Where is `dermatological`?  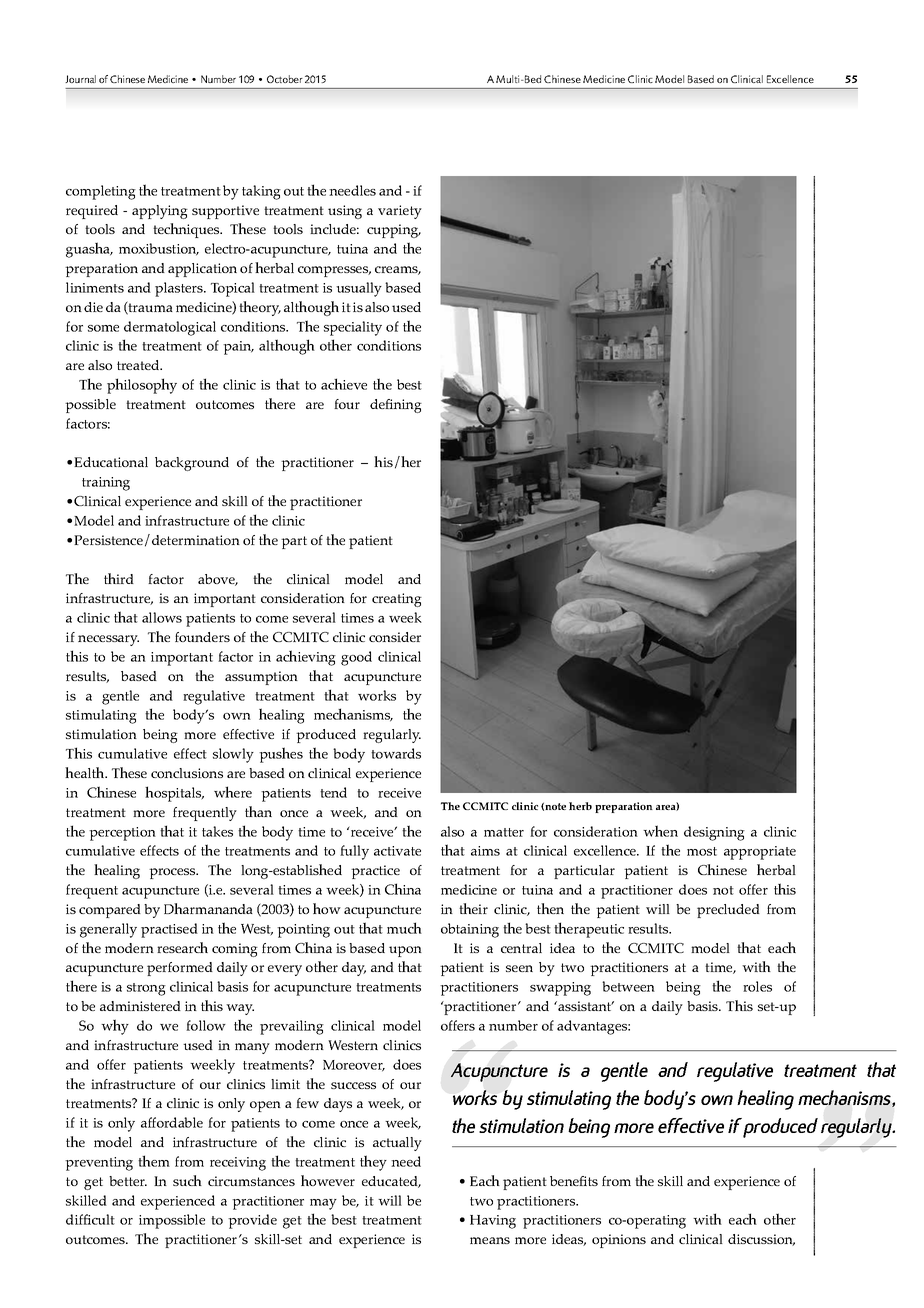 dermatological is located at coordinates (170, 328).
